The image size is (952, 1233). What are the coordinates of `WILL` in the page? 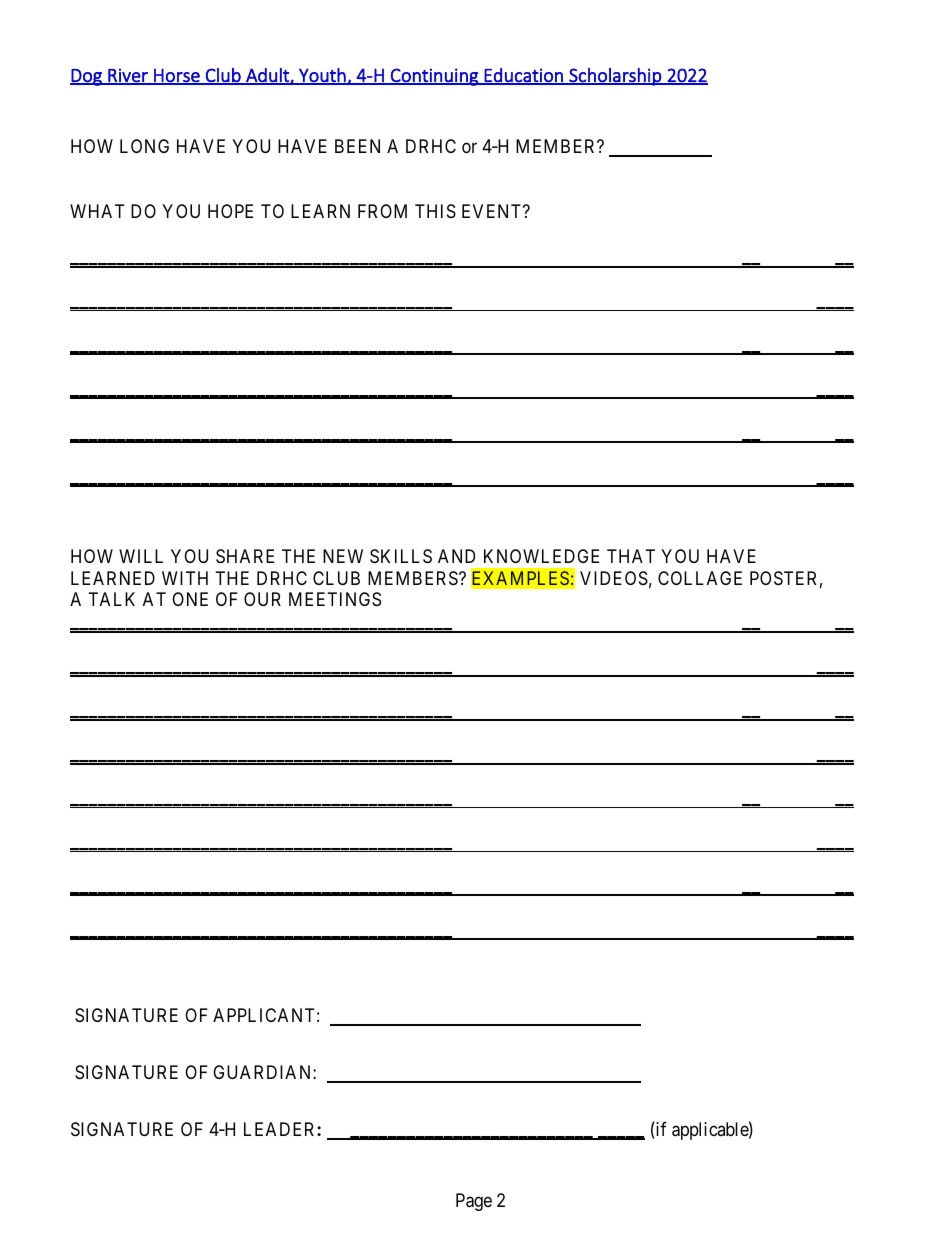 It's located at (141, 556).
